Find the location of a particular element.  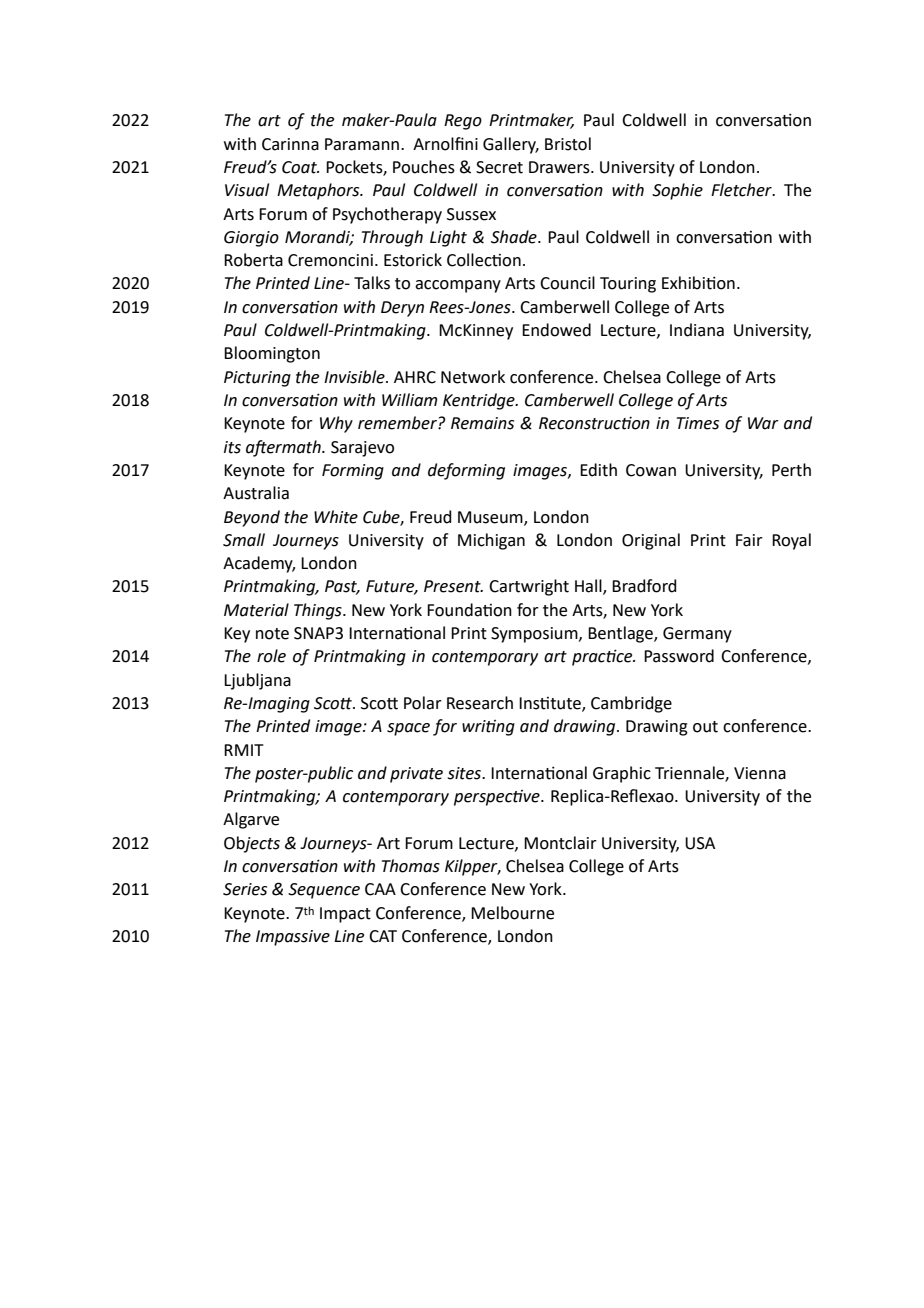

Impassive is located at coordinates (293, 938).
